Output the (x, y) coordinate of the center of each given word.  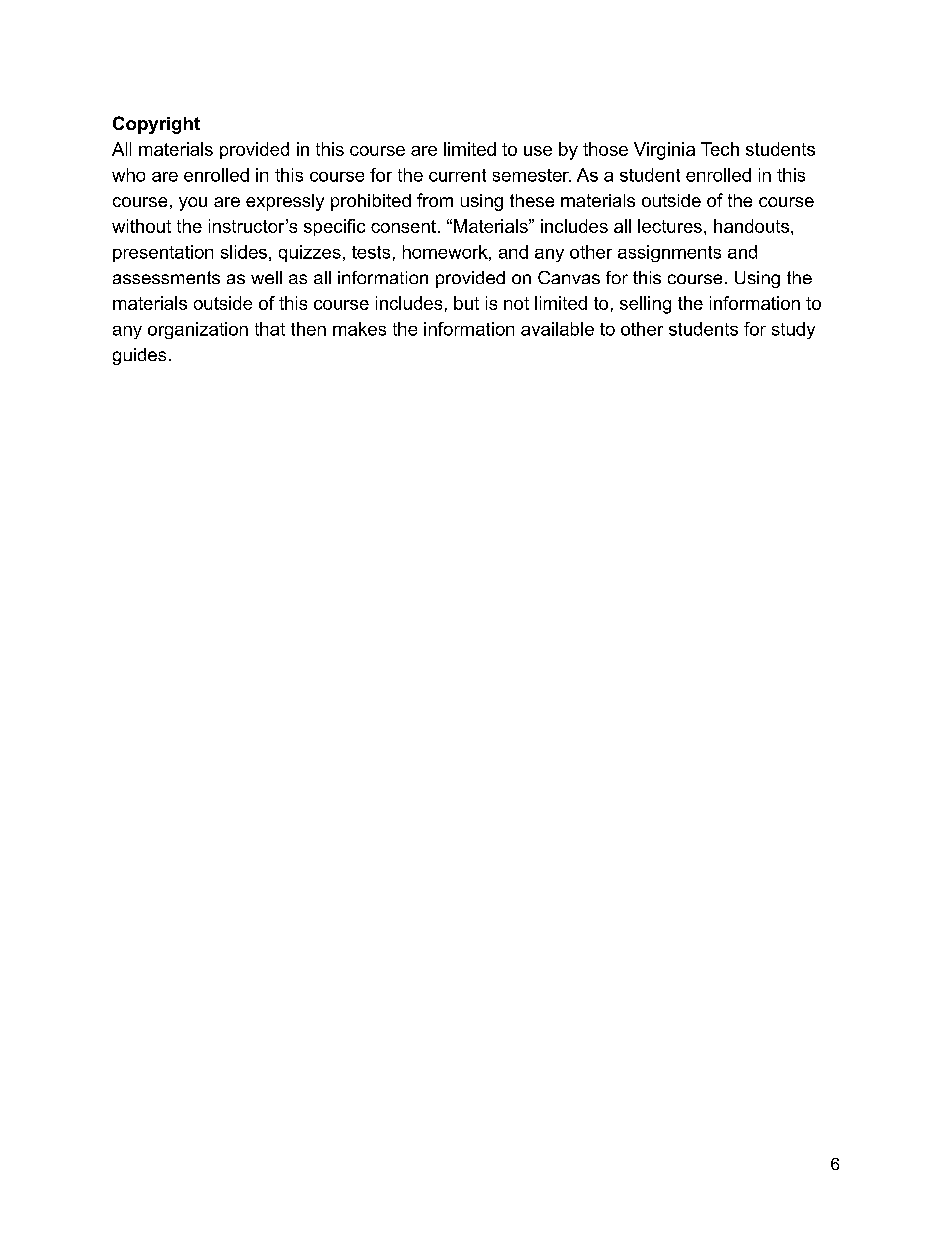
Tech (720, 149)
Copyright (156, 125)
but (466, 303)
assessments (166, 277)
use (538, 151)
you (193, 204)
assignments (669, 253)
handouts (751, 226)
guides (139, 356)
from (435, 200)
